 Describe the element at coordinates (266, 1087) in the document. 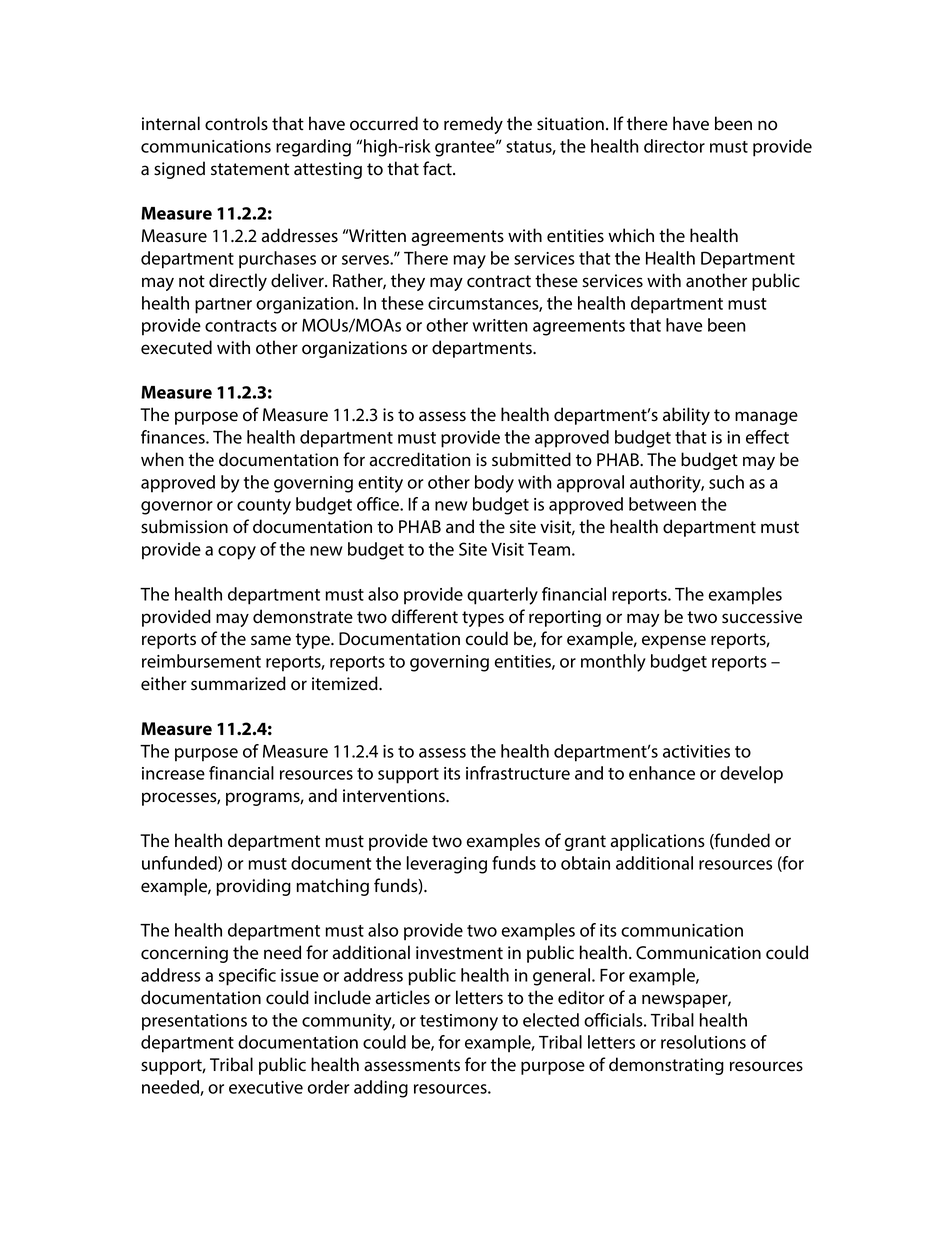

I see `executive` at that location.
